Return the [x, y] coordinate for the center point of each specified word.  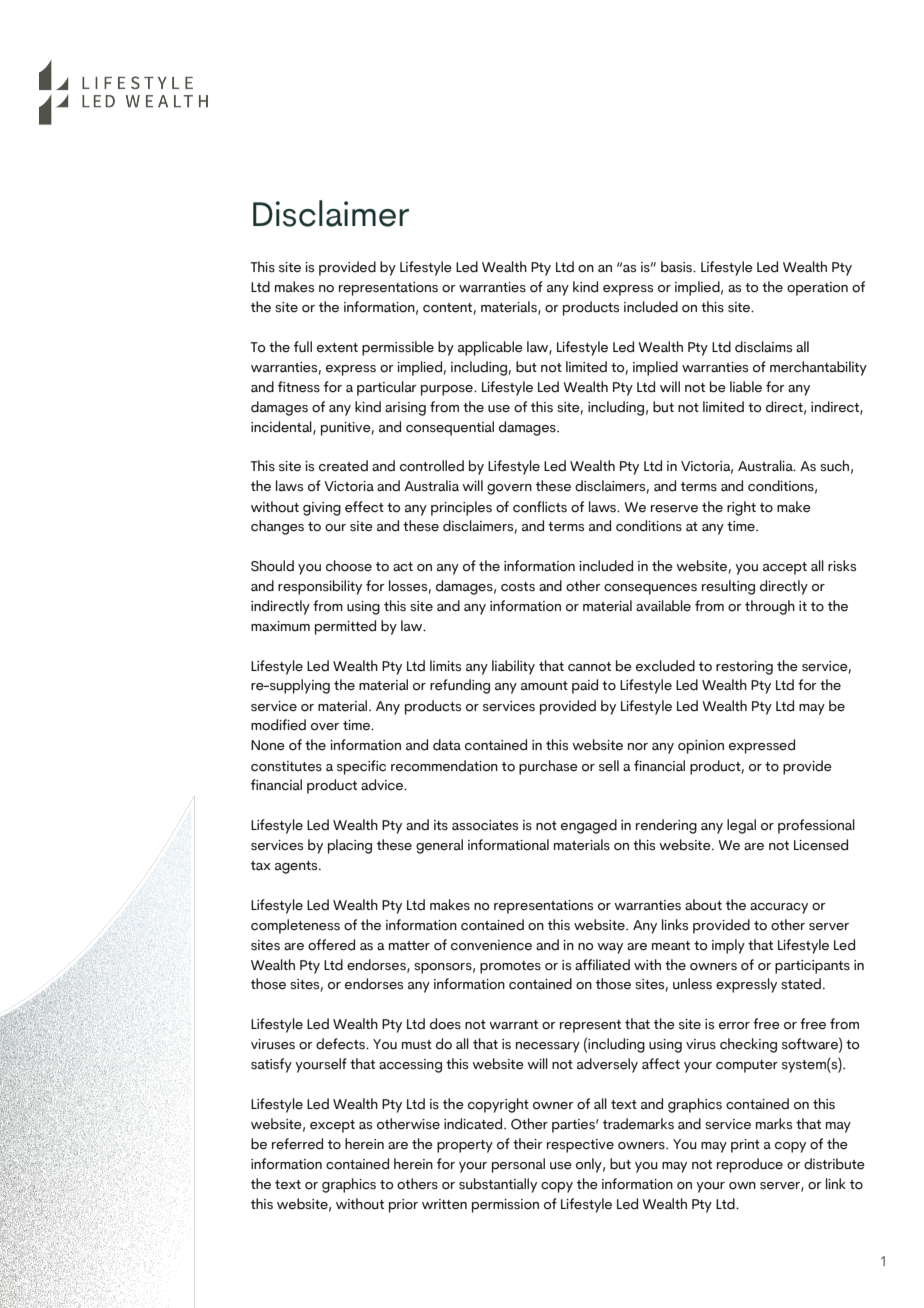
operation [817, 289]
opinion [701, 747]
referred [297, 1144]
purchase [548, 767]
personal [518, 1165]
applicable [490, 348]
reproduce [750, 1165]
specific [361, 767]
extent [337, 348]
